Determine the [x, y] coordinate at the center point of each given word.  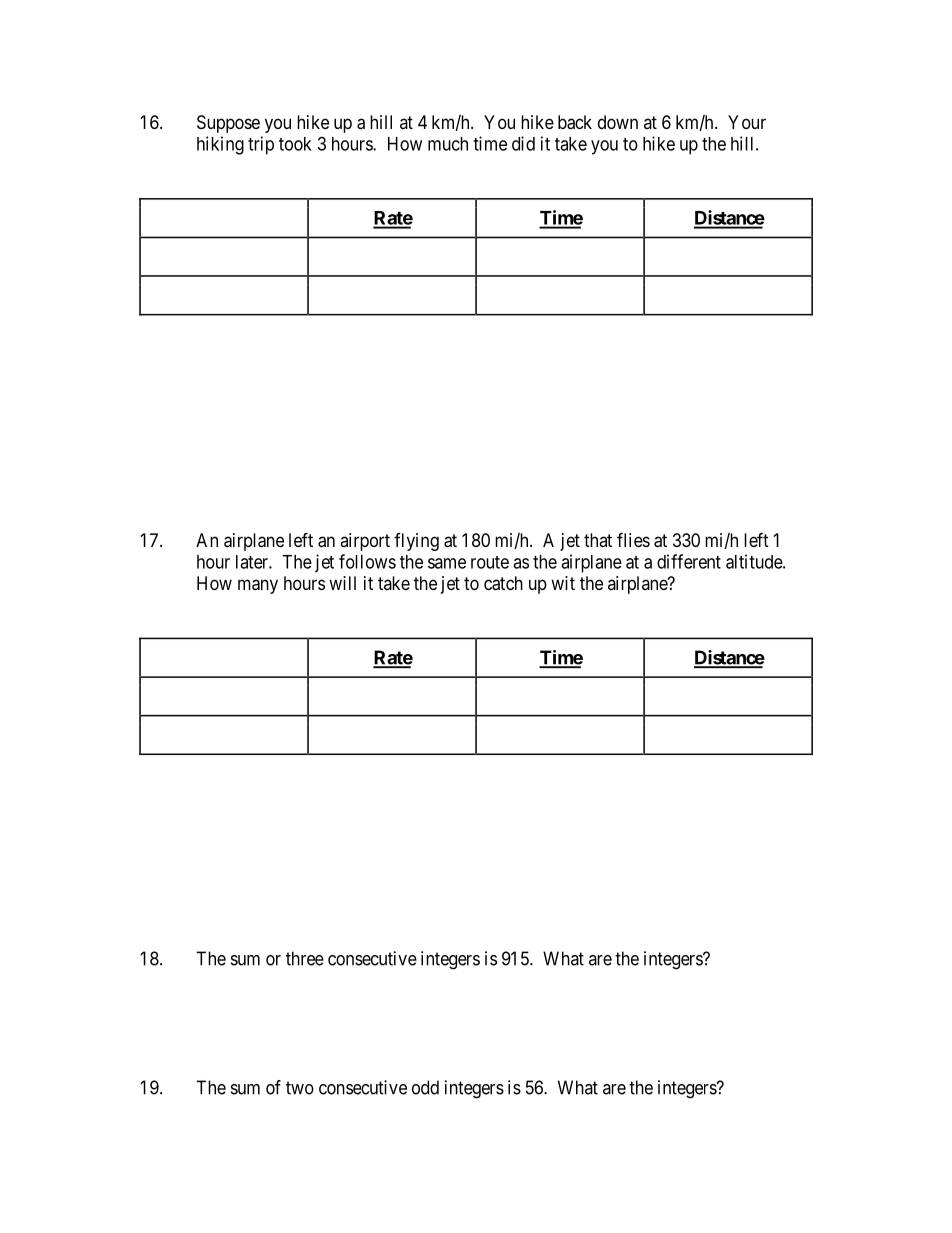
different [689, 561]
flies [633, 539]
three [305, 958]
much [448, 144]
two [300, 1088]
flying [416, 542]
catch [503, 583]
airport [365, 542]
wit [563, 583]
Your [747, 122]
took [295, 144]
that [598, 540]
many [258, 586]
